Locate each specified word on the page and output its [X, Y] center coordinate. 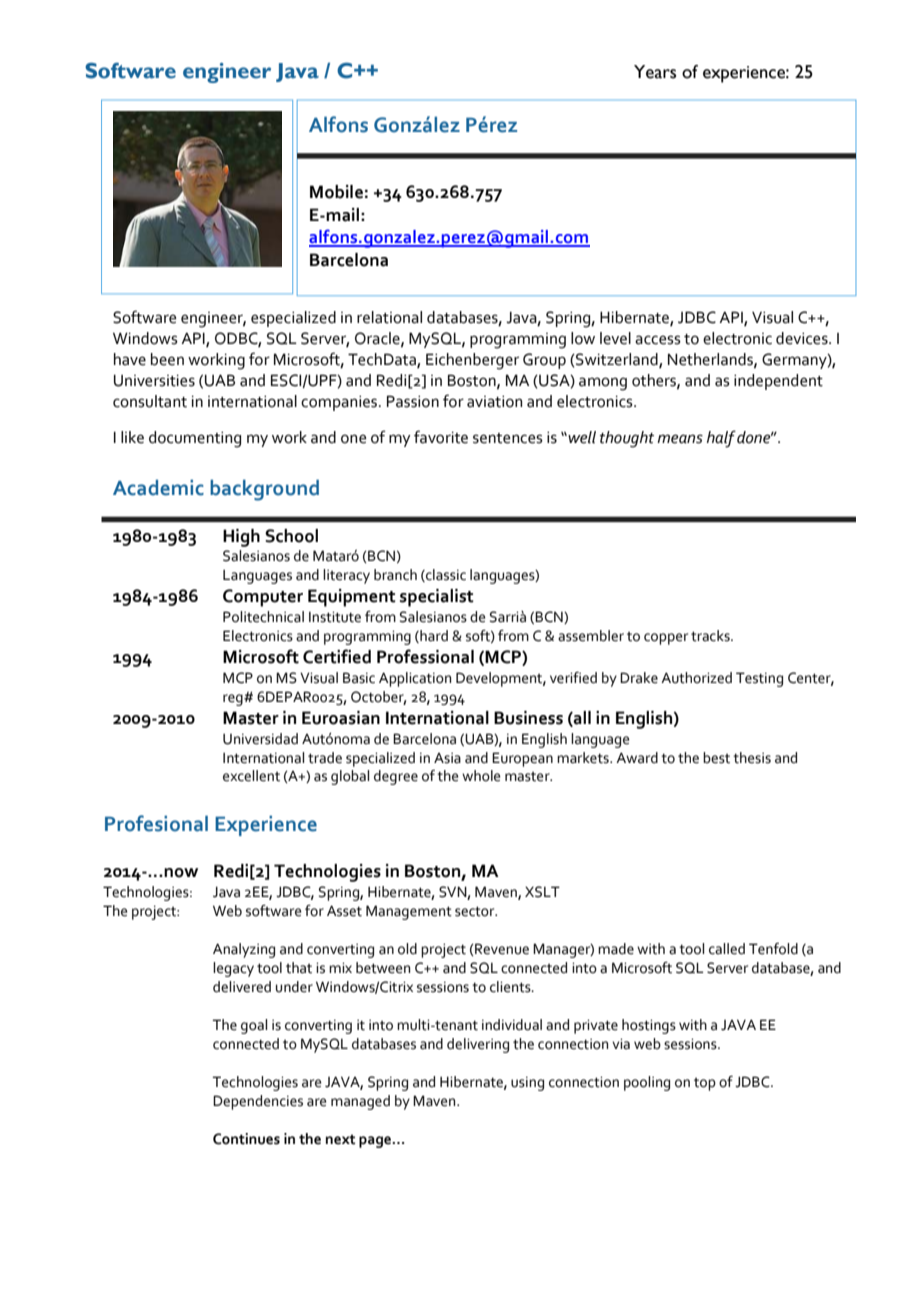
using [527, 1084]
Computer [263, 598]
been [167, 359]
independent [778, 382]
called [727, 949]
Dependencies [258, 1102]
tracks [711, 636]
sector [476, 911]
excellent [251, 776]
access [658, 340]
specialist [437, 598]
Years [655, 72]
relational [389, 317]
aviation [494, 402]
